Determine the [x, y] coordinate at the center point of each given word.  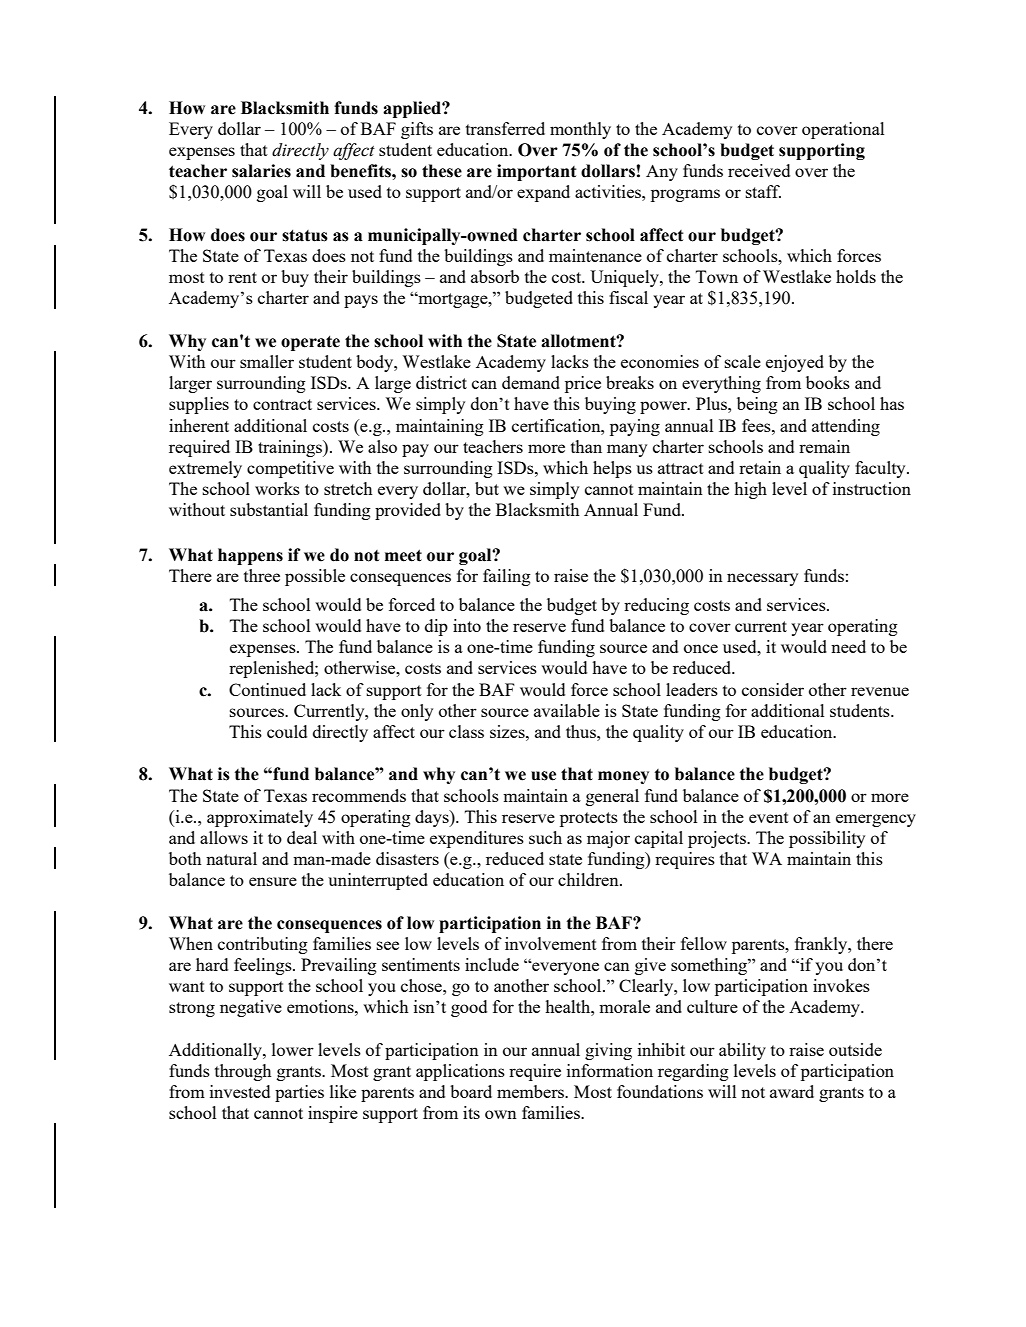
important [537, 172]
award [792, 1091]
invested [240, 1091]
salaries [261, 171]
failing [507, 577]
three [262, 575]
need [848, 646]
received [759, 170]
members [531, 1091]
